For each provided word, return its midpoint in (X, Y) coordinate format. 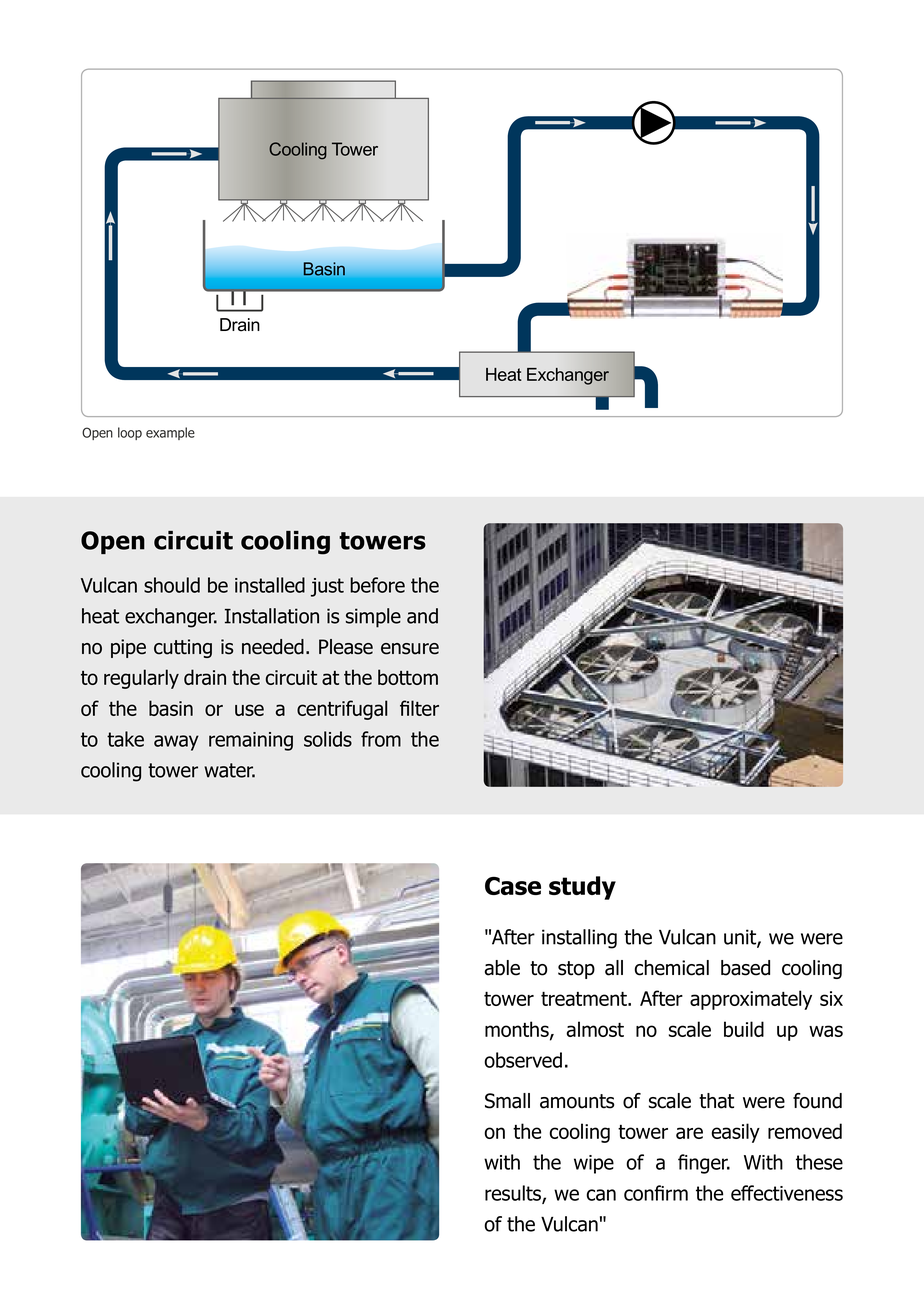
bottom (408, 677)
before (377, 585)
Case (513, 886)
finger (704, 1164)
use (249, 710)
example (170, 433)
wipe (594, 1164)
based (745, 968)
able (502, 968)
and (422, 616)
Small (507, 1101)
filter (419, 708)
